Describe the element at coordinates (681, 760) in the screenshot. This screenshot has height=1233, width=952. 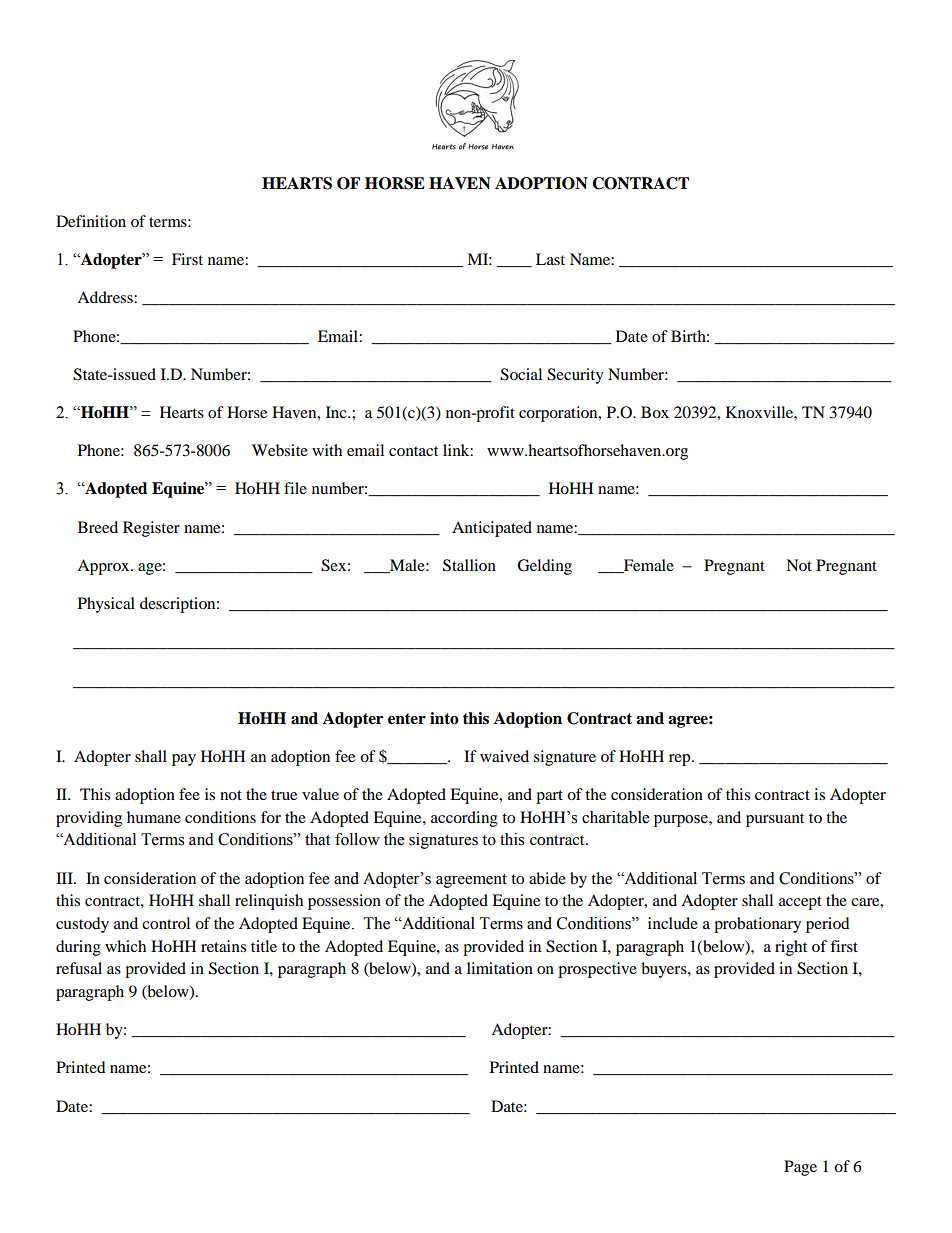
I see `rep` at that location.
